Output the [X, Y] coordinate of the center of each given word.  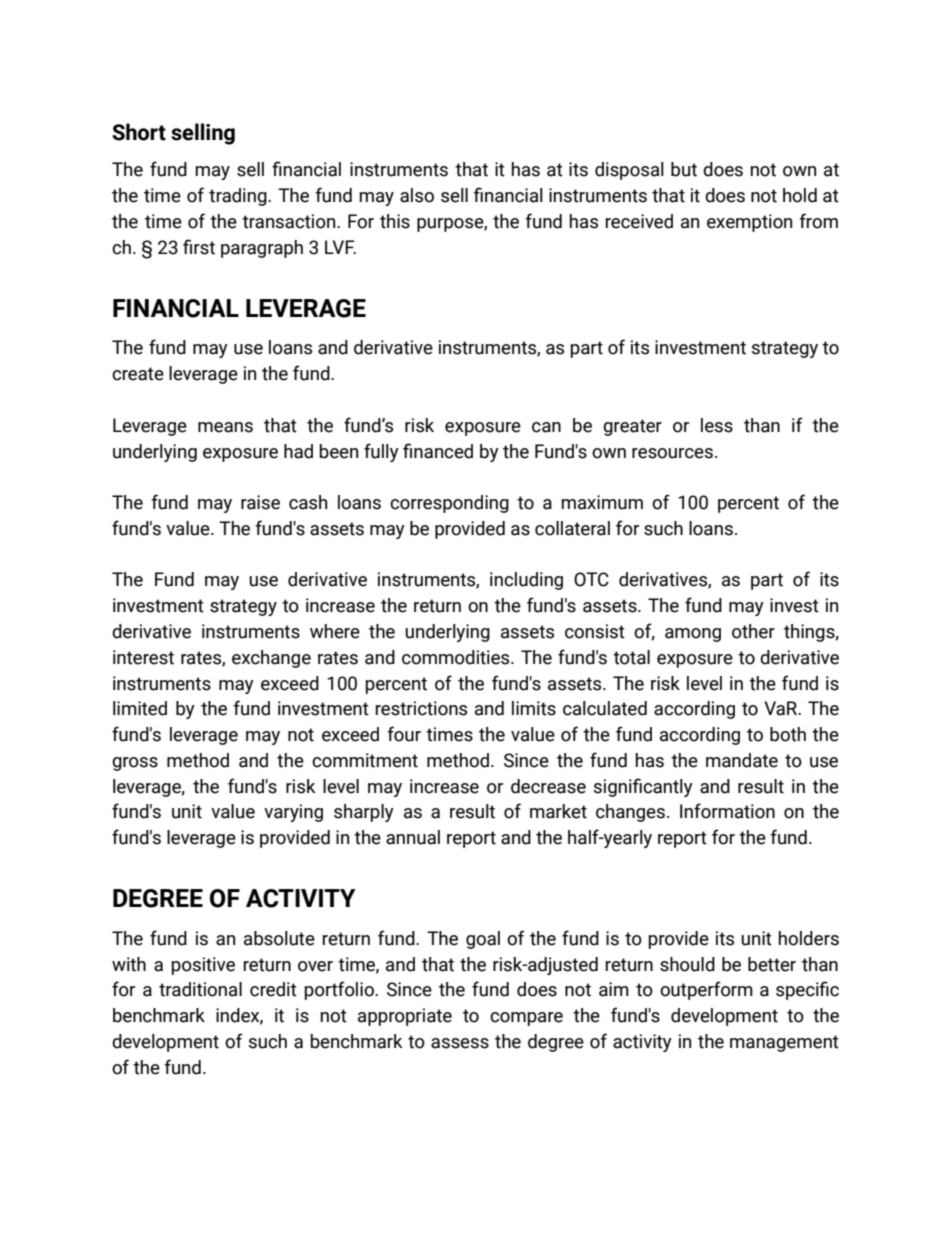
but [684, 169]
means [225, 427]
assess [460, 1043]
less [717, 425]
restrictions [421, 708]
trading [239, 197]
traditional [200, 989]
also [417, 195]
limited [140, 708]
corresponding [449, 504]
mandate [742, 760]
